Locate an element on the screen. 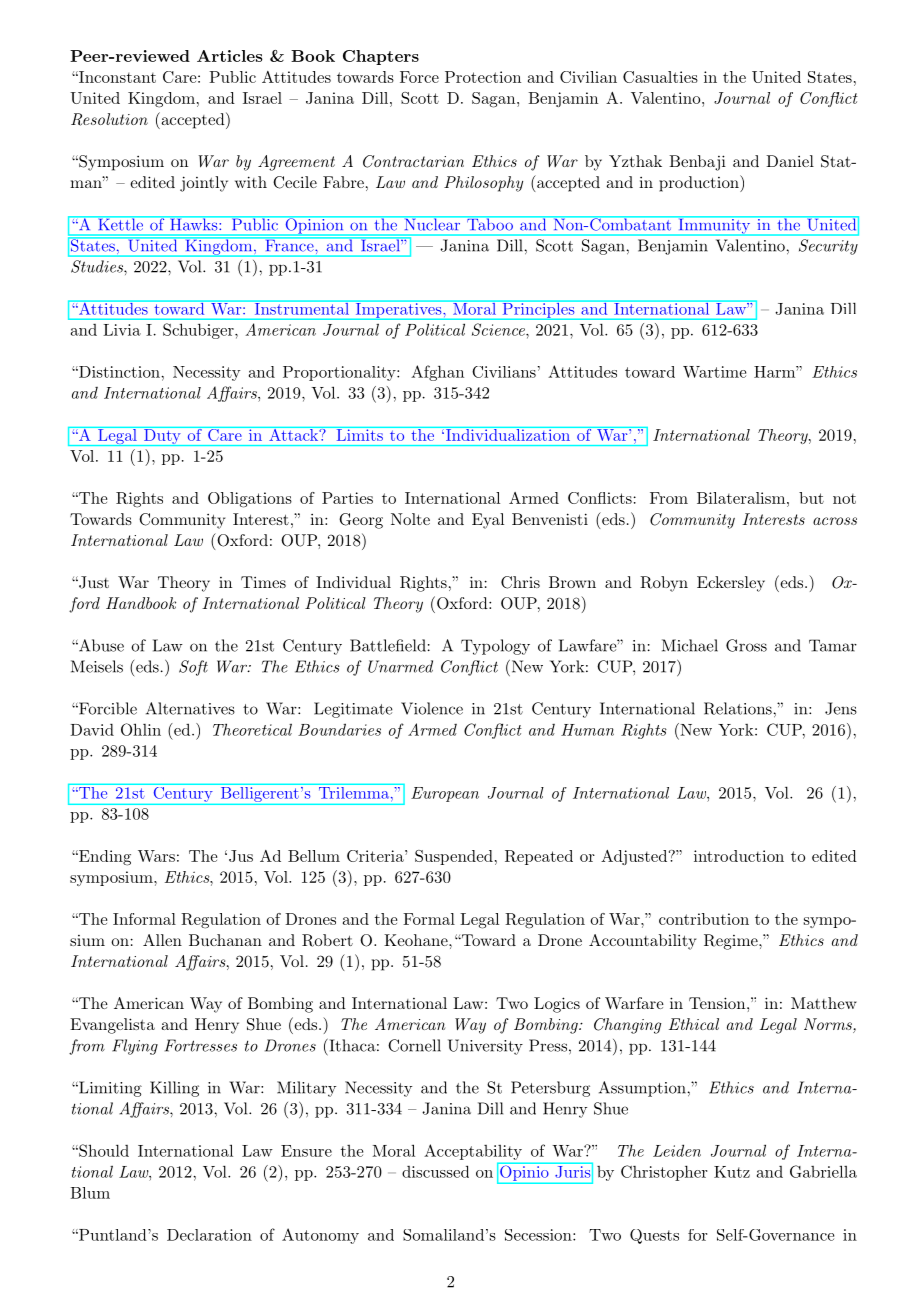  Suspended is located at coordinates (454, 857).
